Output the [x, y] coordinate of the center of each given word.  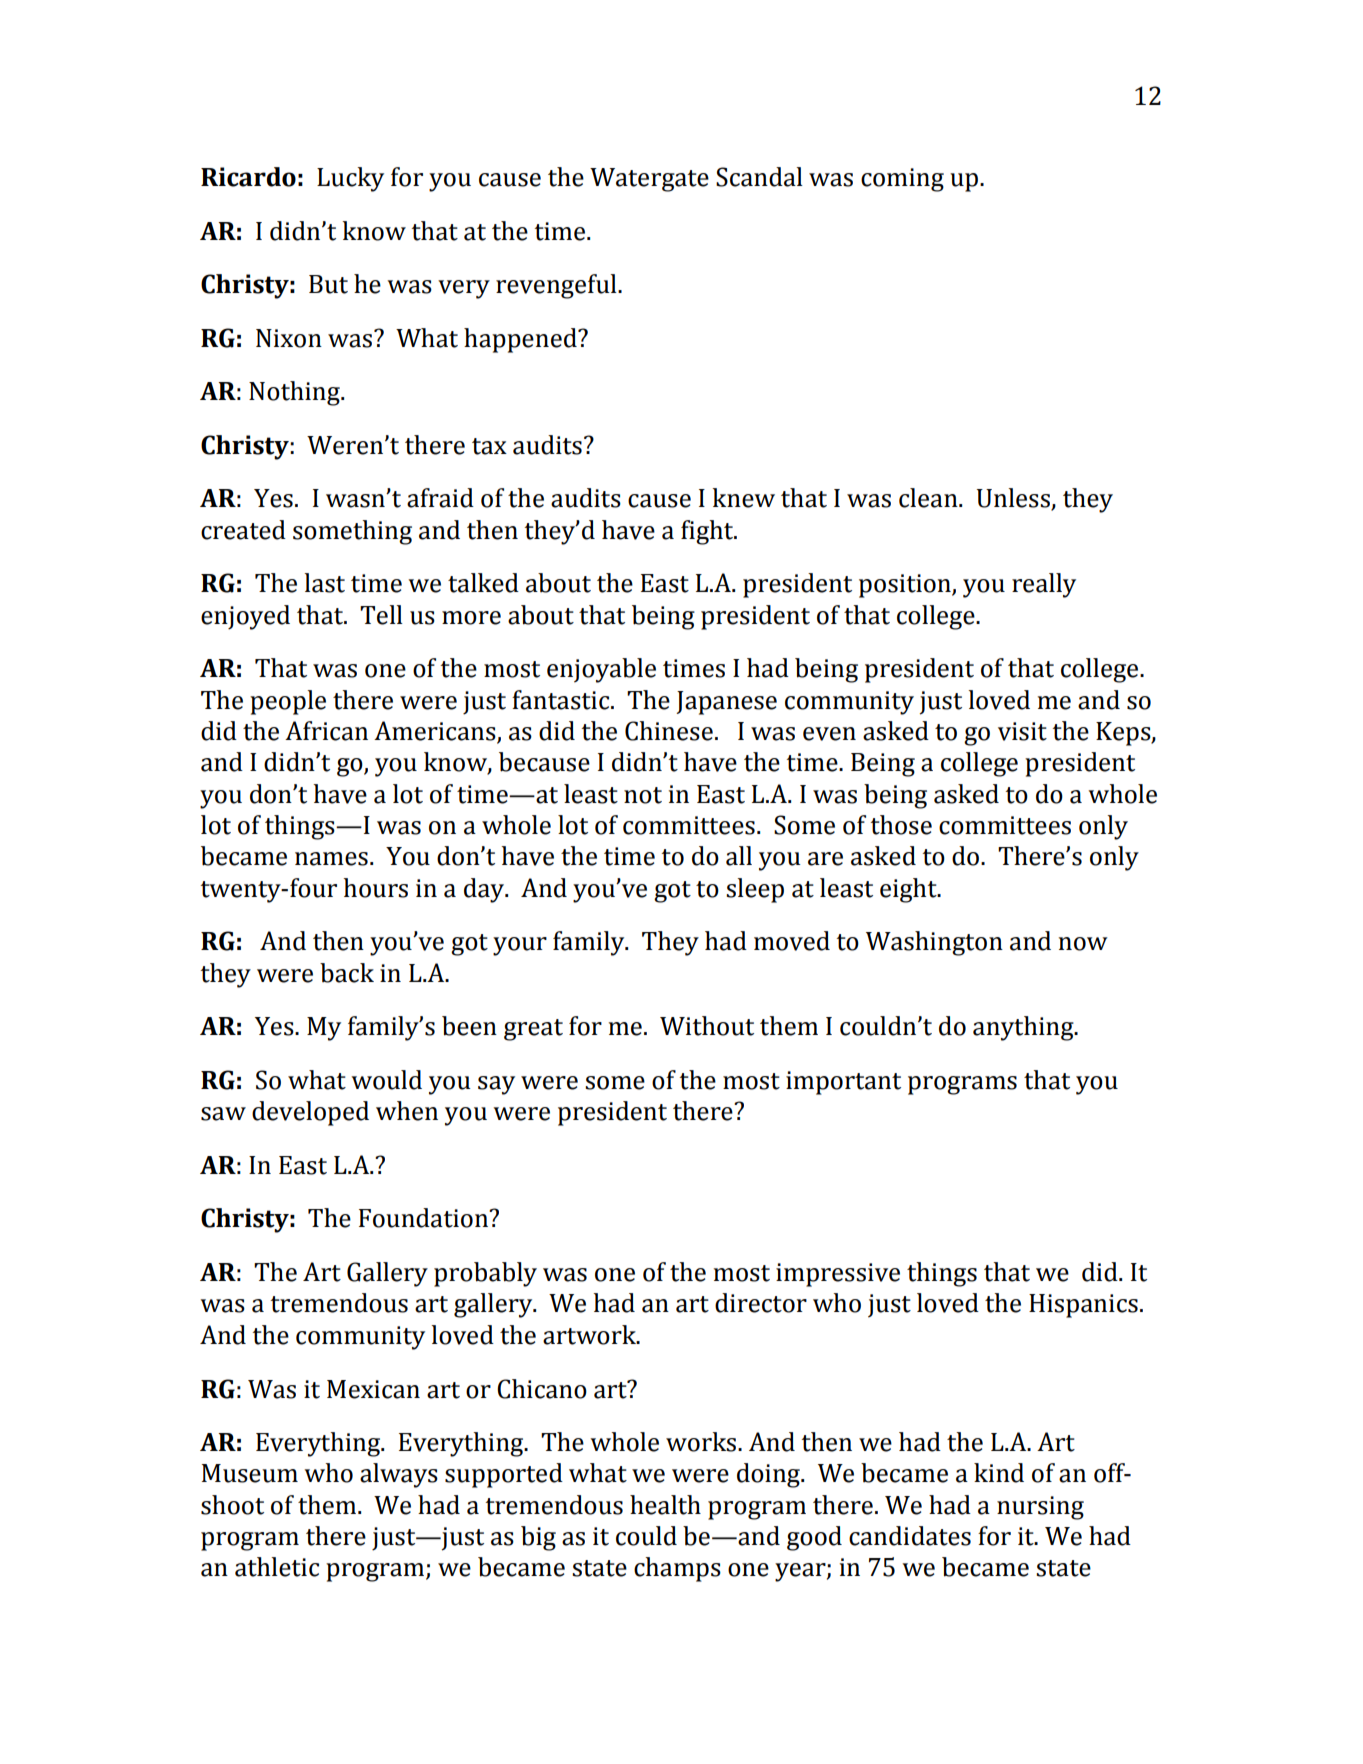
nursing [1040, 1508]
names [331, 859]
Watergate [649, 180]
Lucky [350, 179]
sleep [755, 890]
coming [902, 180]
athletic [277, 1567]
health [665, 1505]
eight [909, 890]
